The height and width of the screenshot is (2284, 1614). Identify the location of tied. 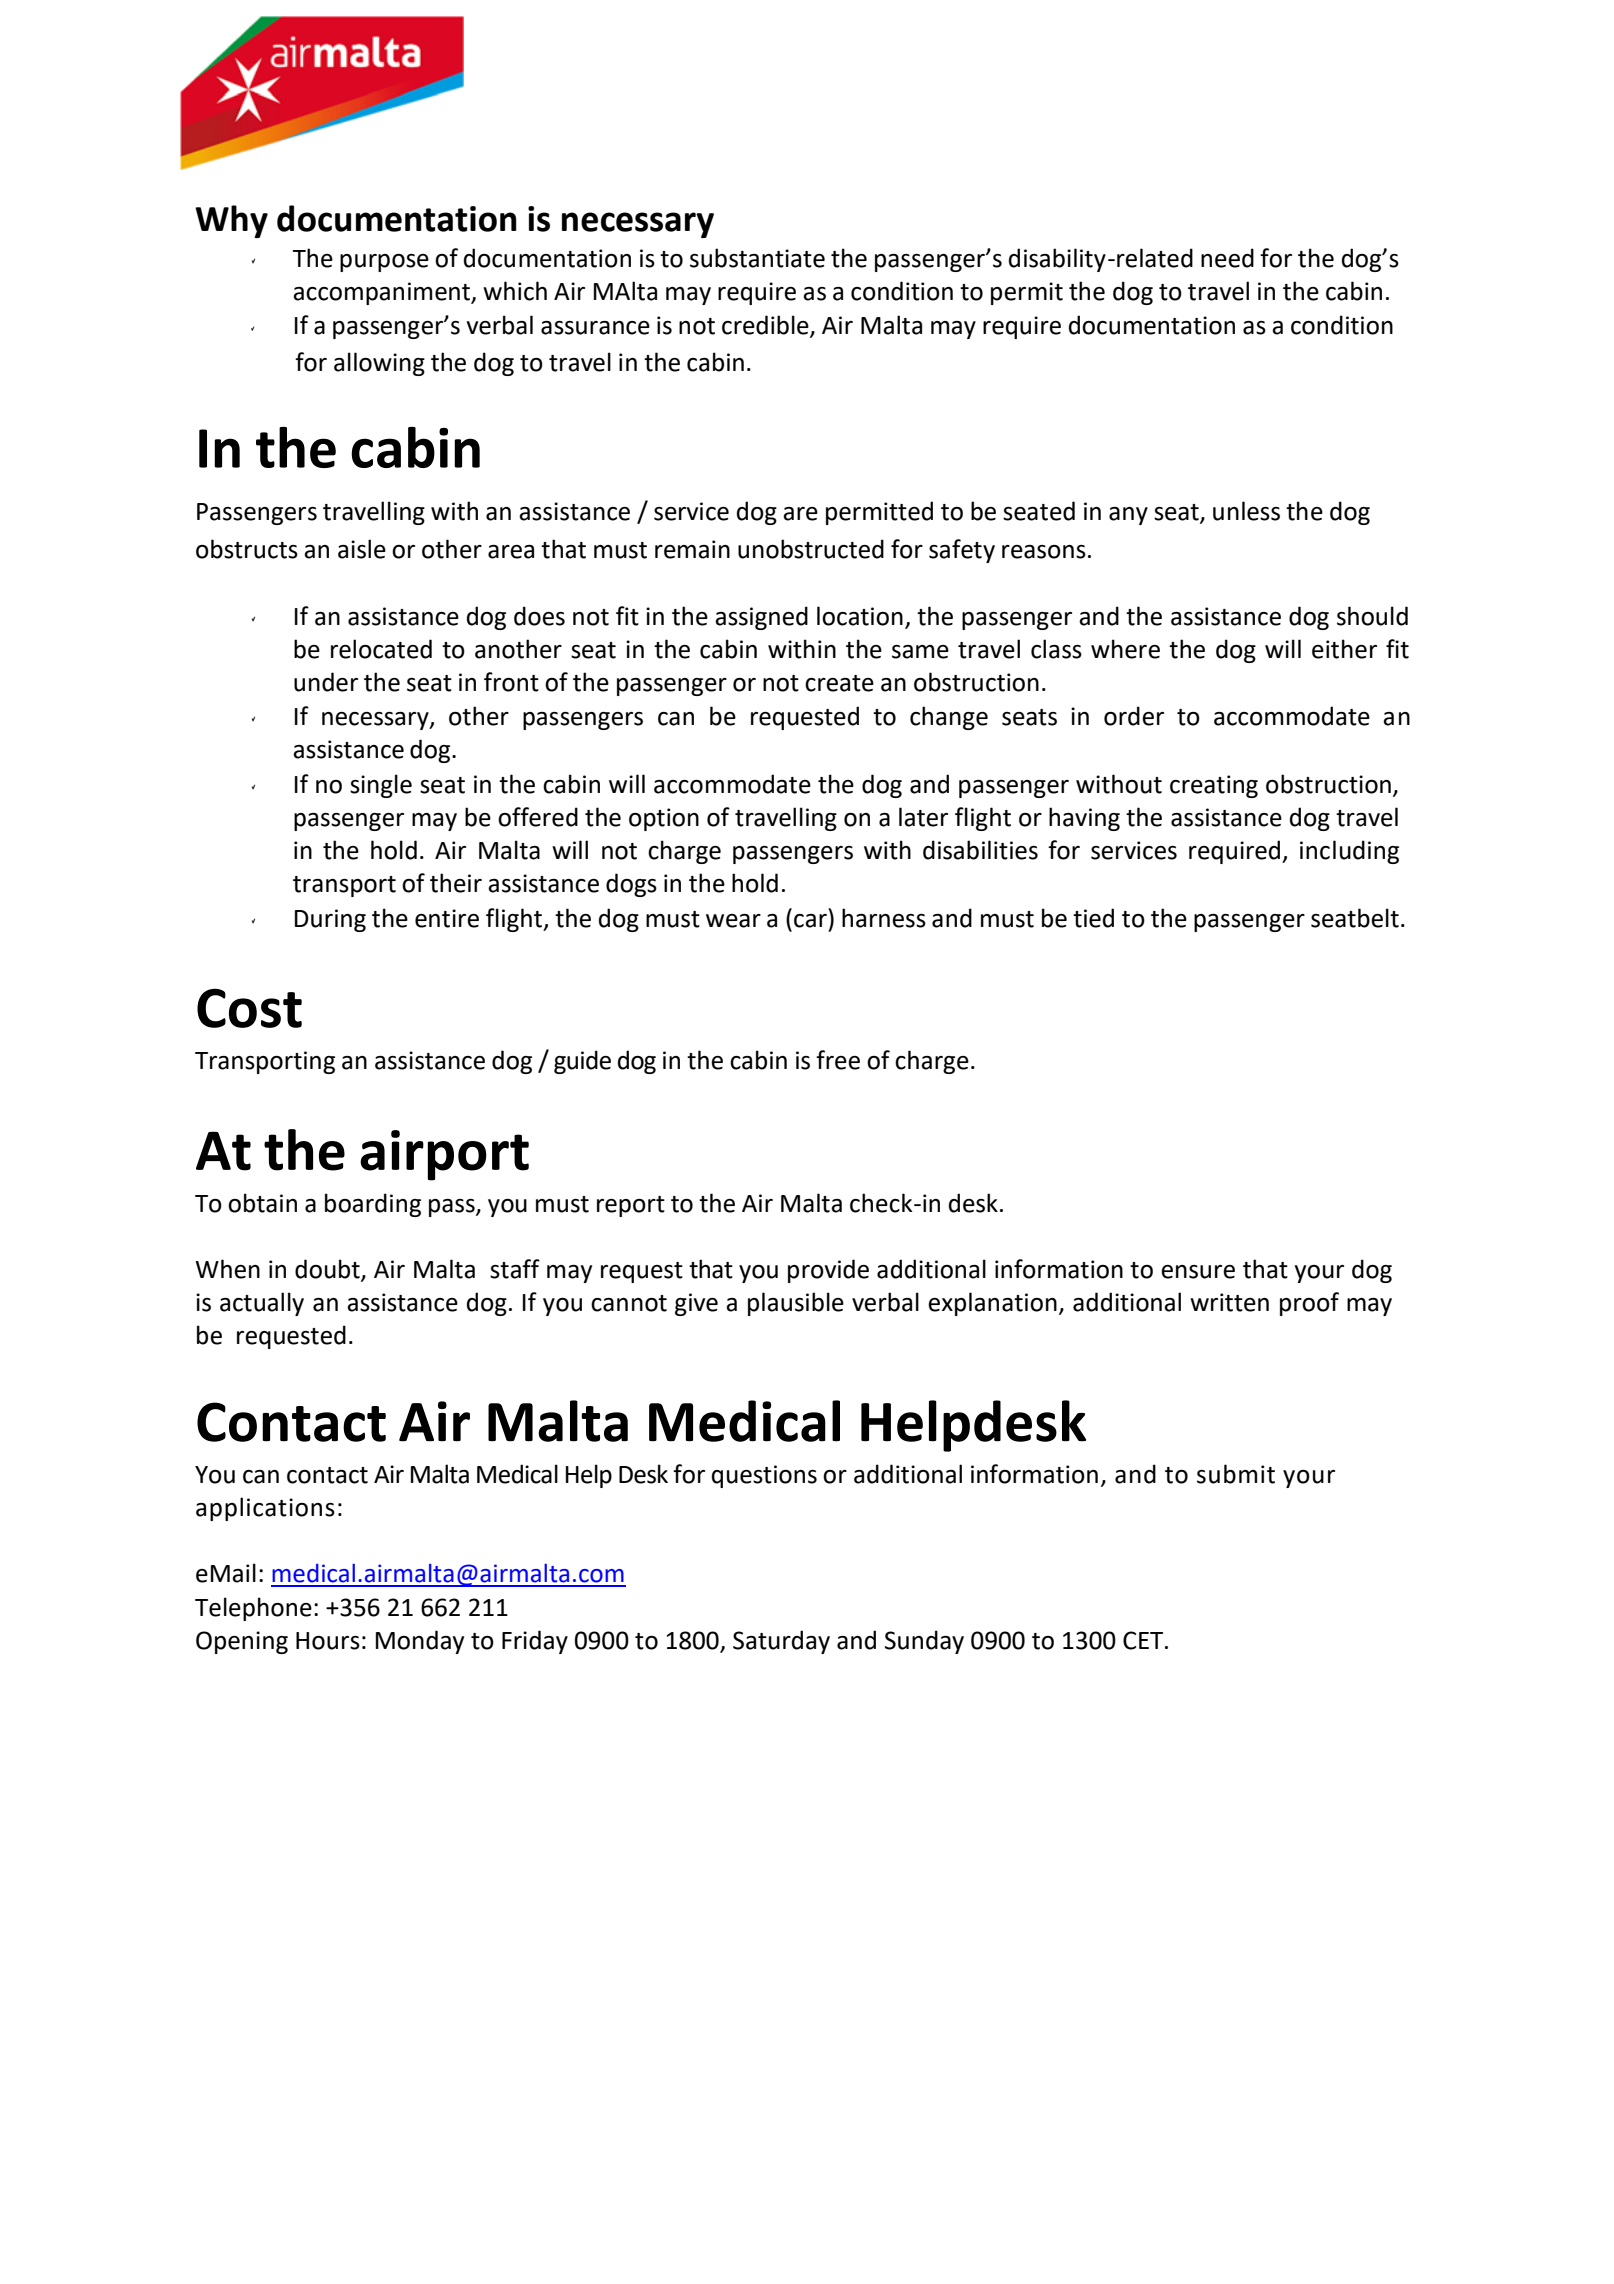
(1093, 918).
